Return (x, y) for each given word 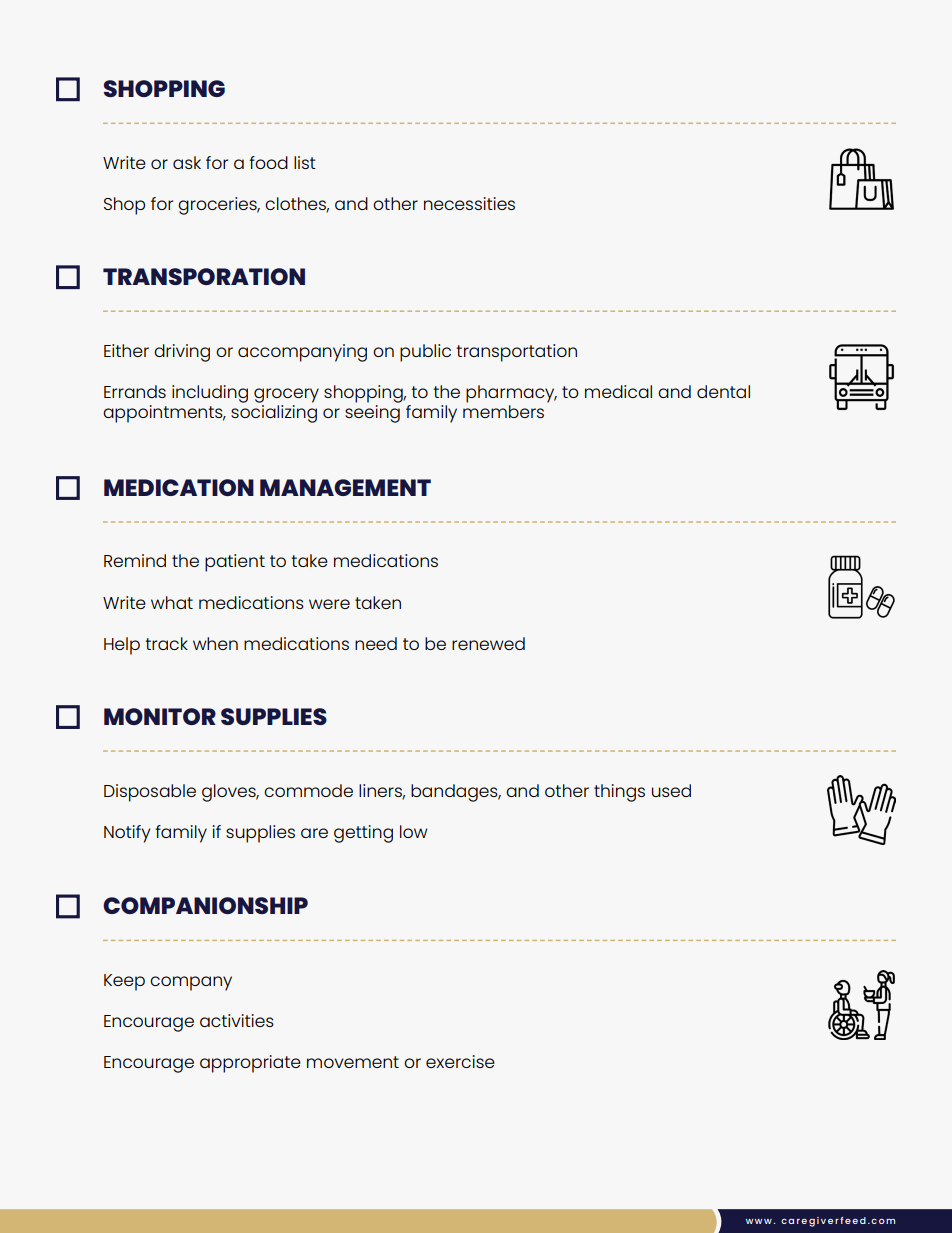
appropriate (250, 1064)
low (414, 831)
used (671, 790)
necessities (469, 203)
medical (618, 391)
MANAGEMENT (345, 487)
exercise (460, 1061)
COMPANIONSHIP (205, 905)
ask (187, 162)
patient (235, 563)
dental (723, 391)
